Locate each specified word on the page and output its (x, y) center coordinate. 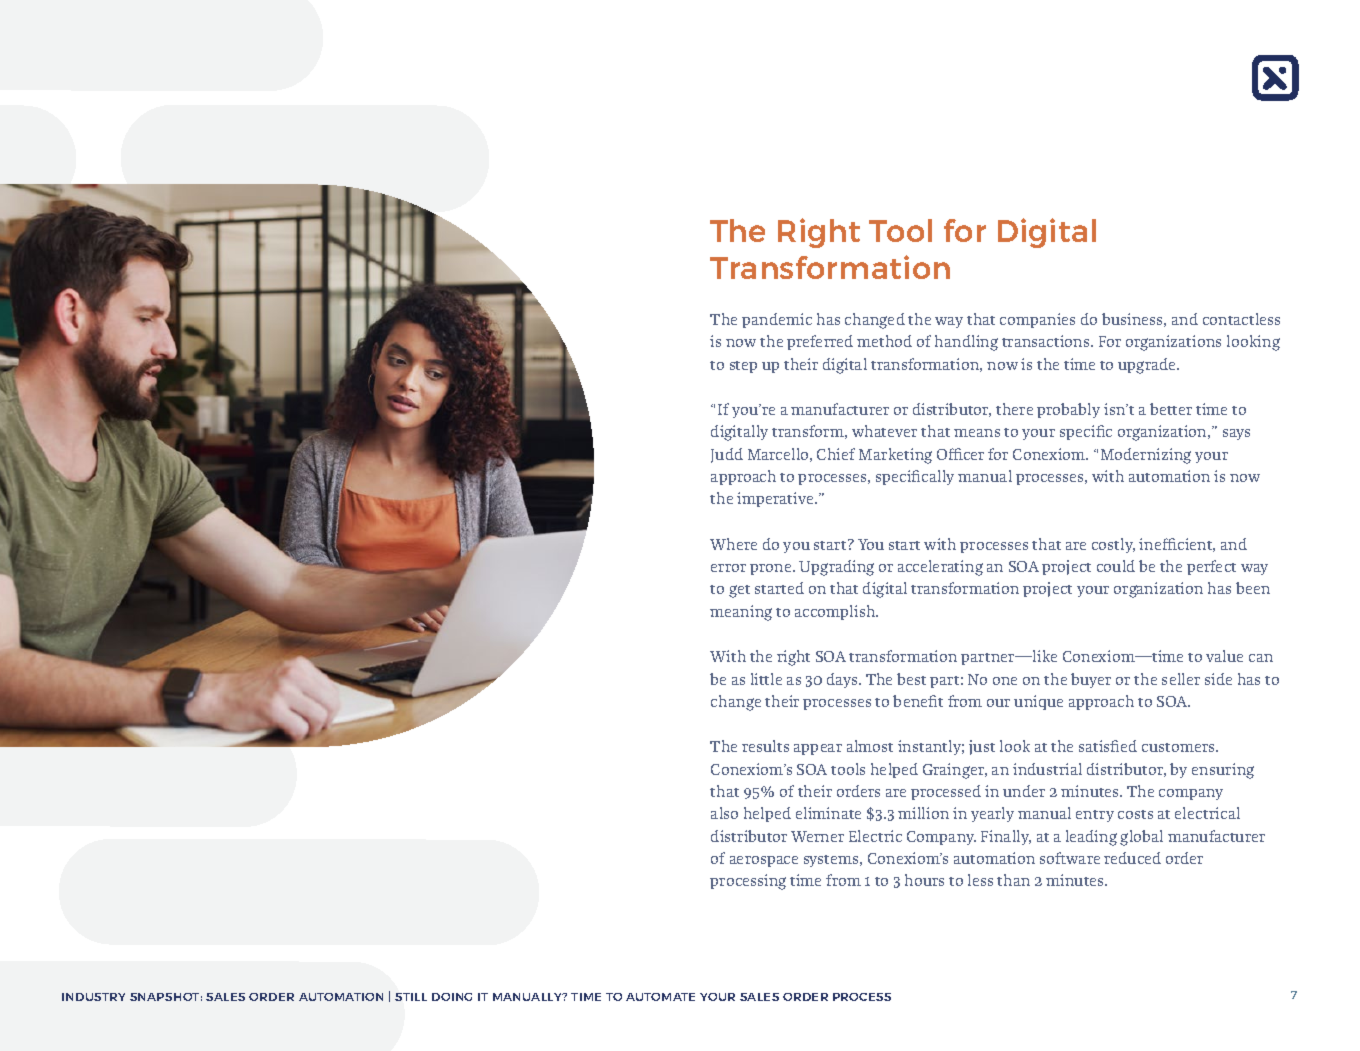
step (743, 367)
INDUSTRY (93, 997)
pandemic (777, 320)
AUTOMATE (660, 997)
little (766, 679)
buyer (1091, 680)
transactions (1047, 341)
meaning (741, 613)
